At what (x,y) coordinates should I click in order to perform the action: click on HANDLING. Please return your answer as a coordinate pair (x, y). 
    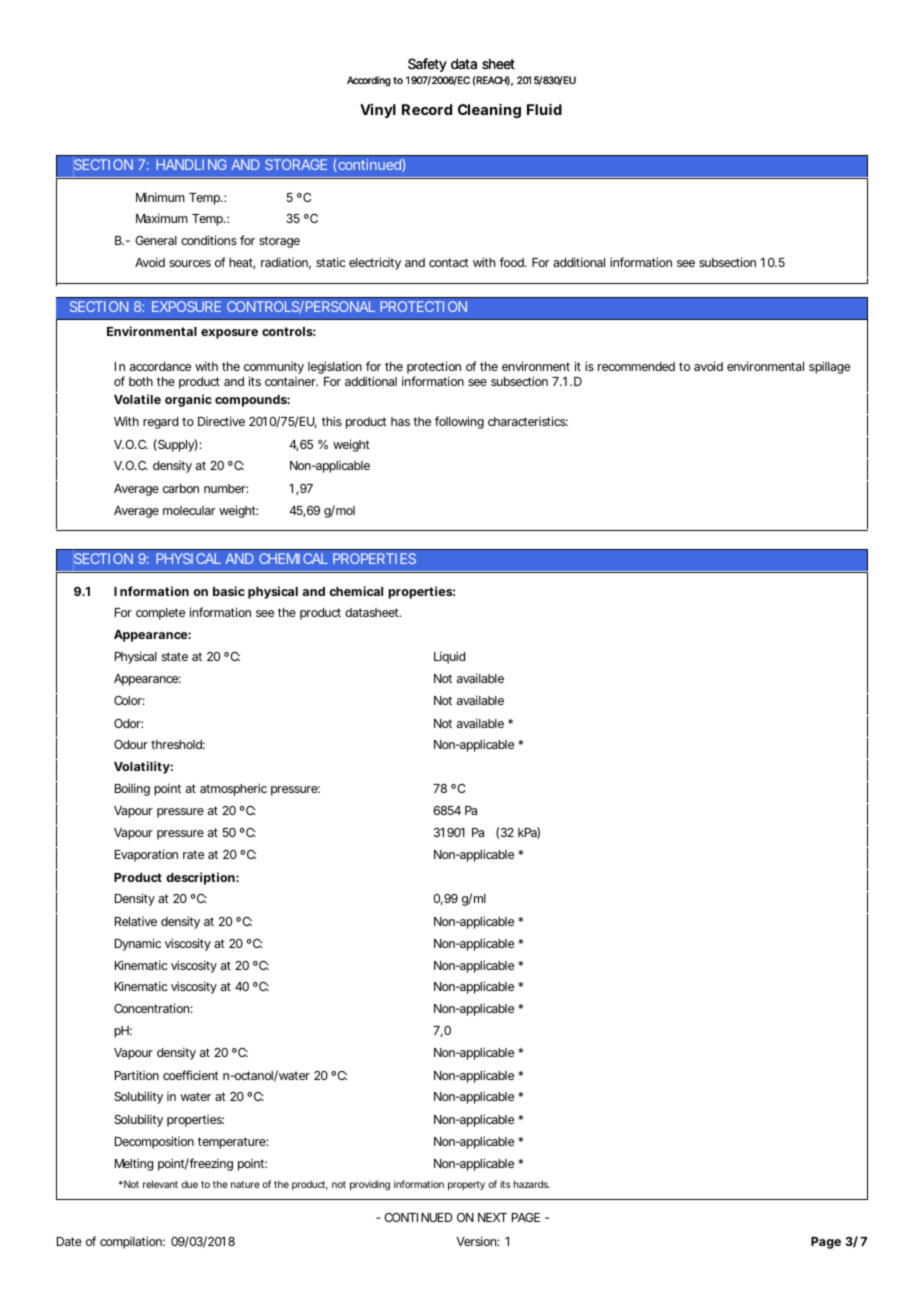
    Looking at the image, I should click on (191, 164).
